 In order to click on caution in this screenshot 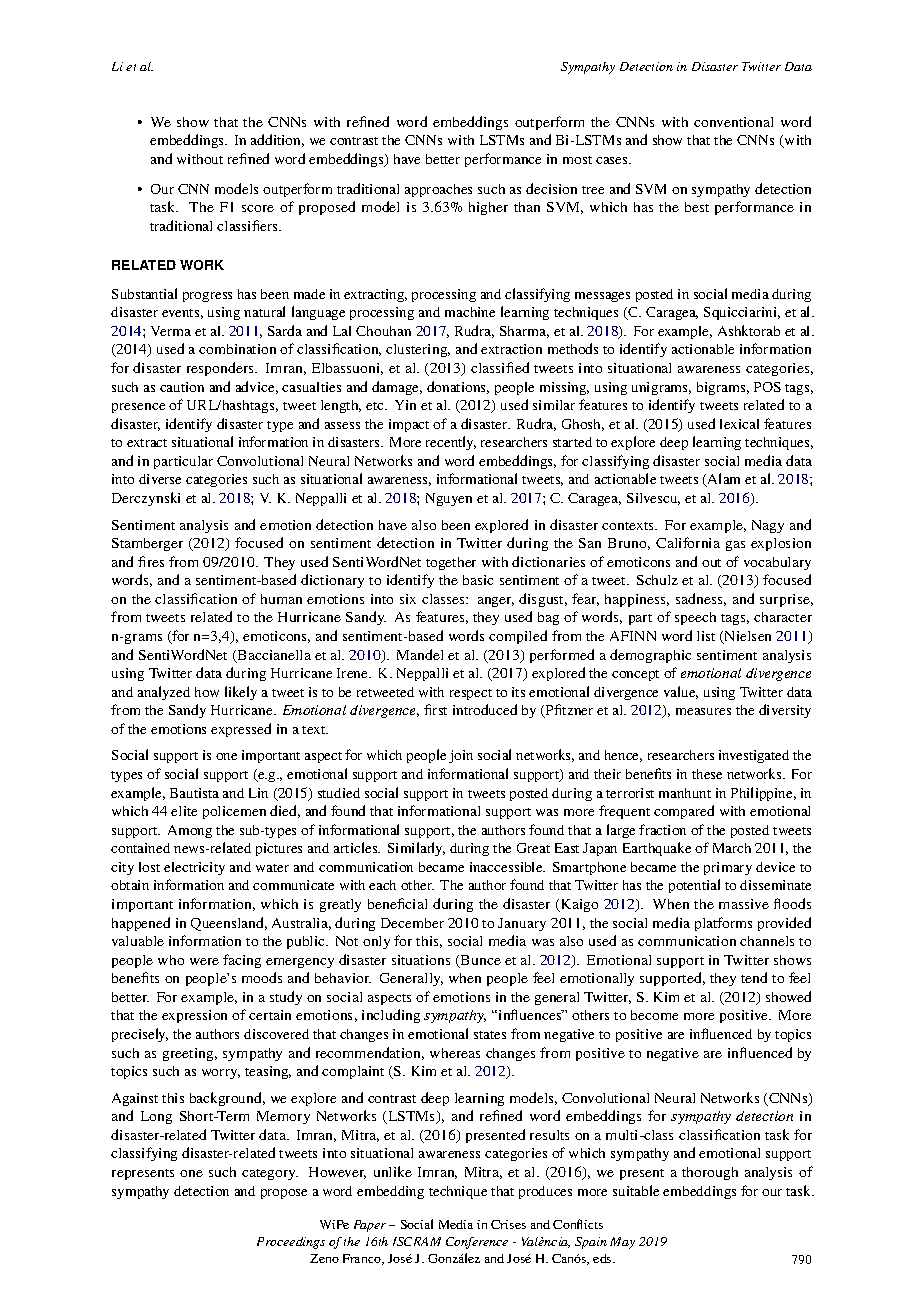, I will do `click(182, 387)`.
